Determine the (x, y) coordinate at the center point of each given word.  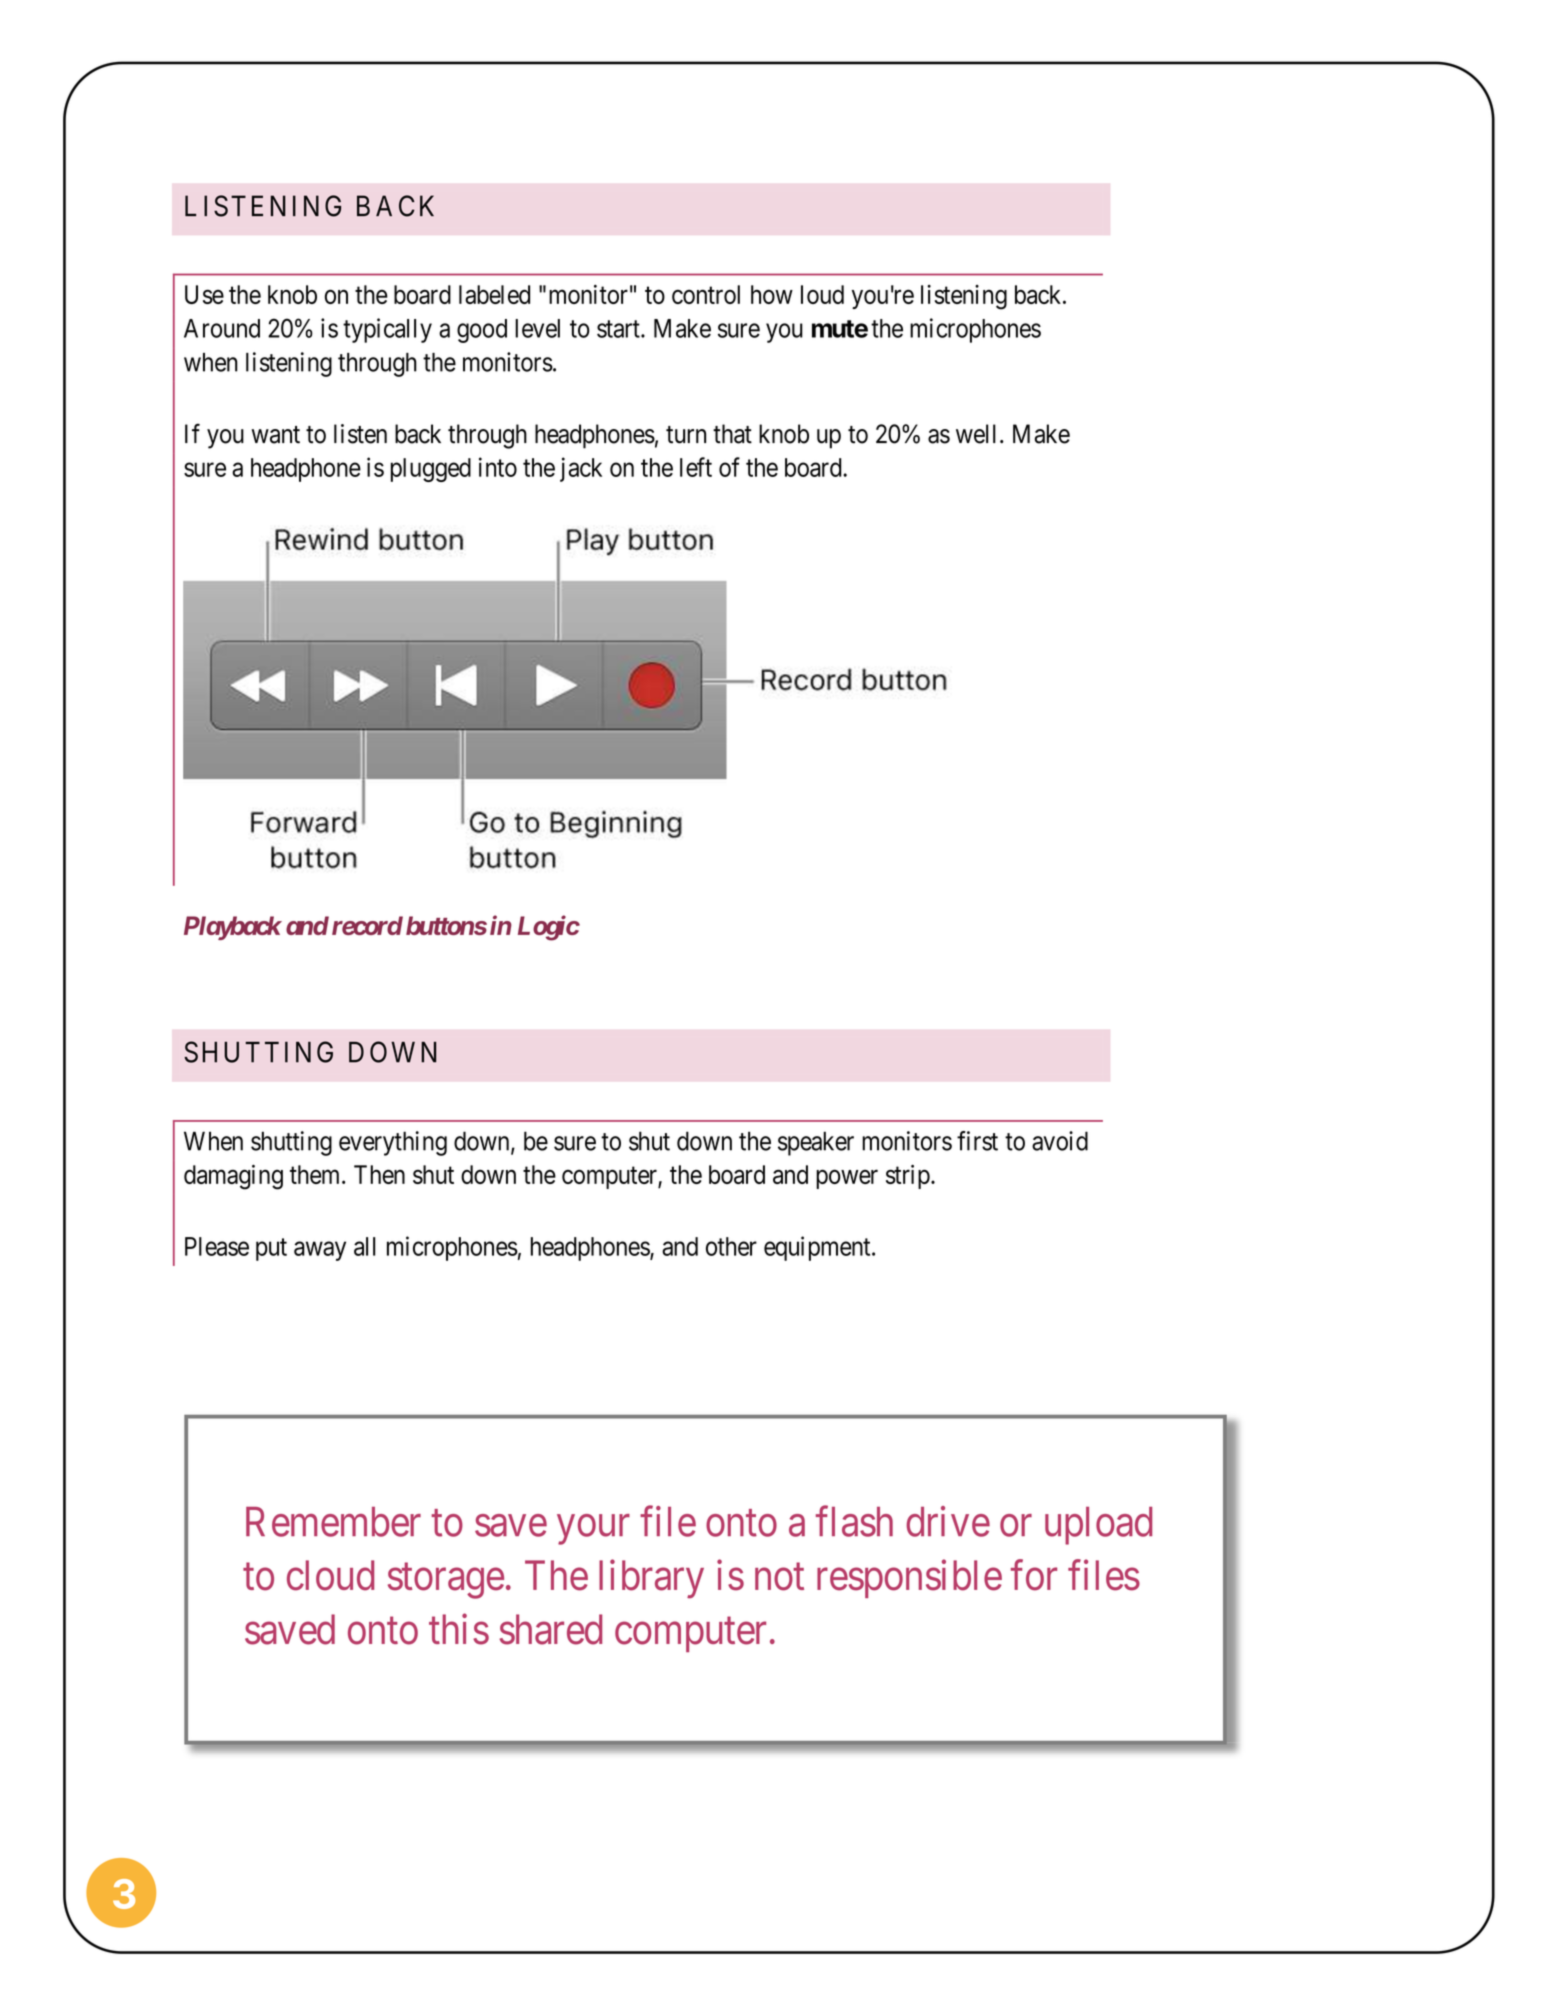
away (320, 1251)
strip (908, 1176)
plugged (431, 470)
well (976, 434)
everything (393, 1143)
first (977, 1141)
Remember (333, 1522)
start (619, 329)
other (731, 1246)
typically (387, 330)
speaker (816, 1143)
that (732, 434)
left (696, 467)
